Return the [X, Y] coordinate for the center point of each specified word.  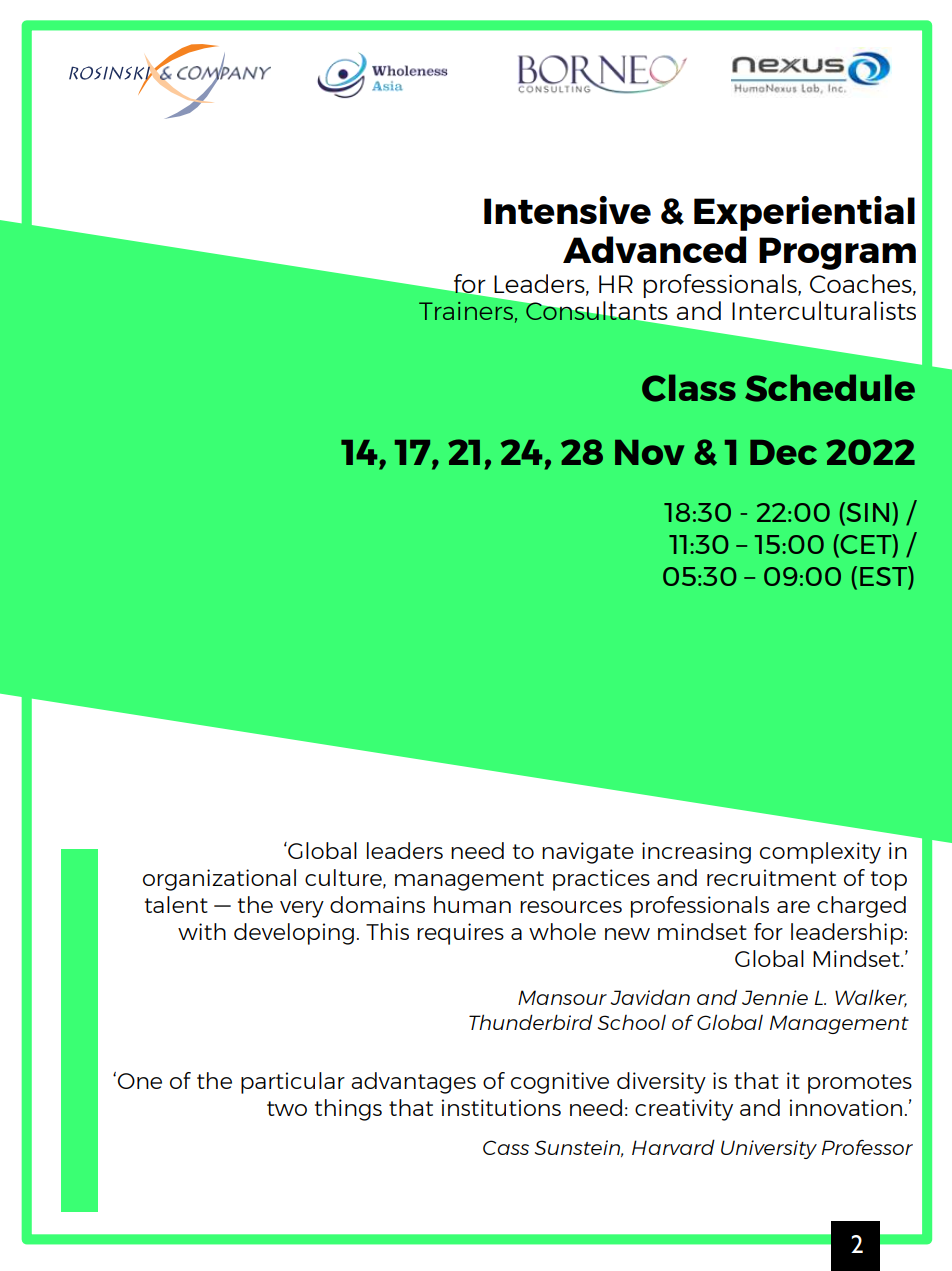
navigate [588, 853]
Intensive [567, 210]
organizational [219, 880]
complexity [820, 853]
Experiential [804, 213]
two [287, 1108]
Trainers [467, 309]
